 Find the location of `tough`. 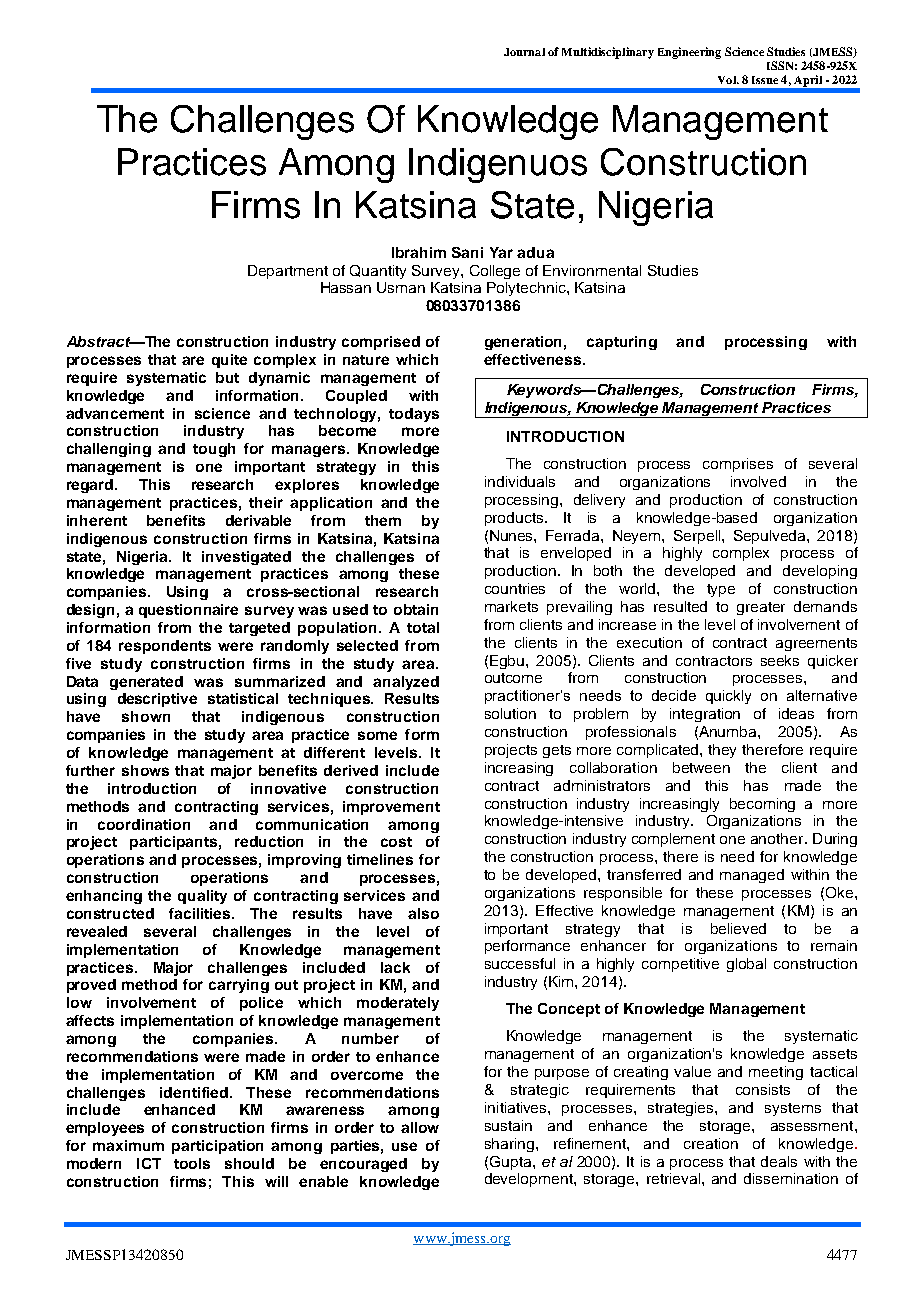

tough is located at coordinates (214, 450).
